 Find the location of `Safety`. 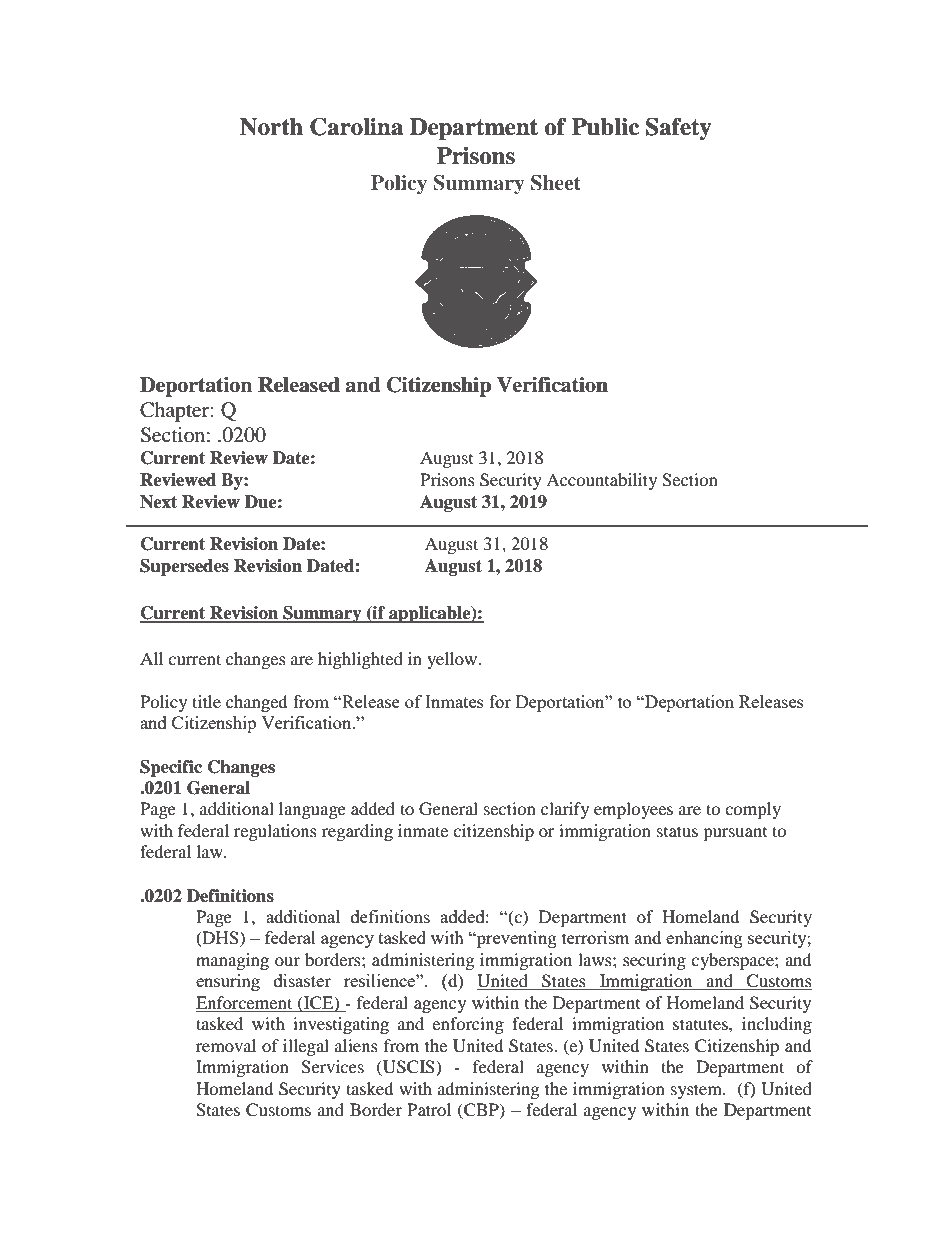

Safety is located at coordinates (678, 129).
